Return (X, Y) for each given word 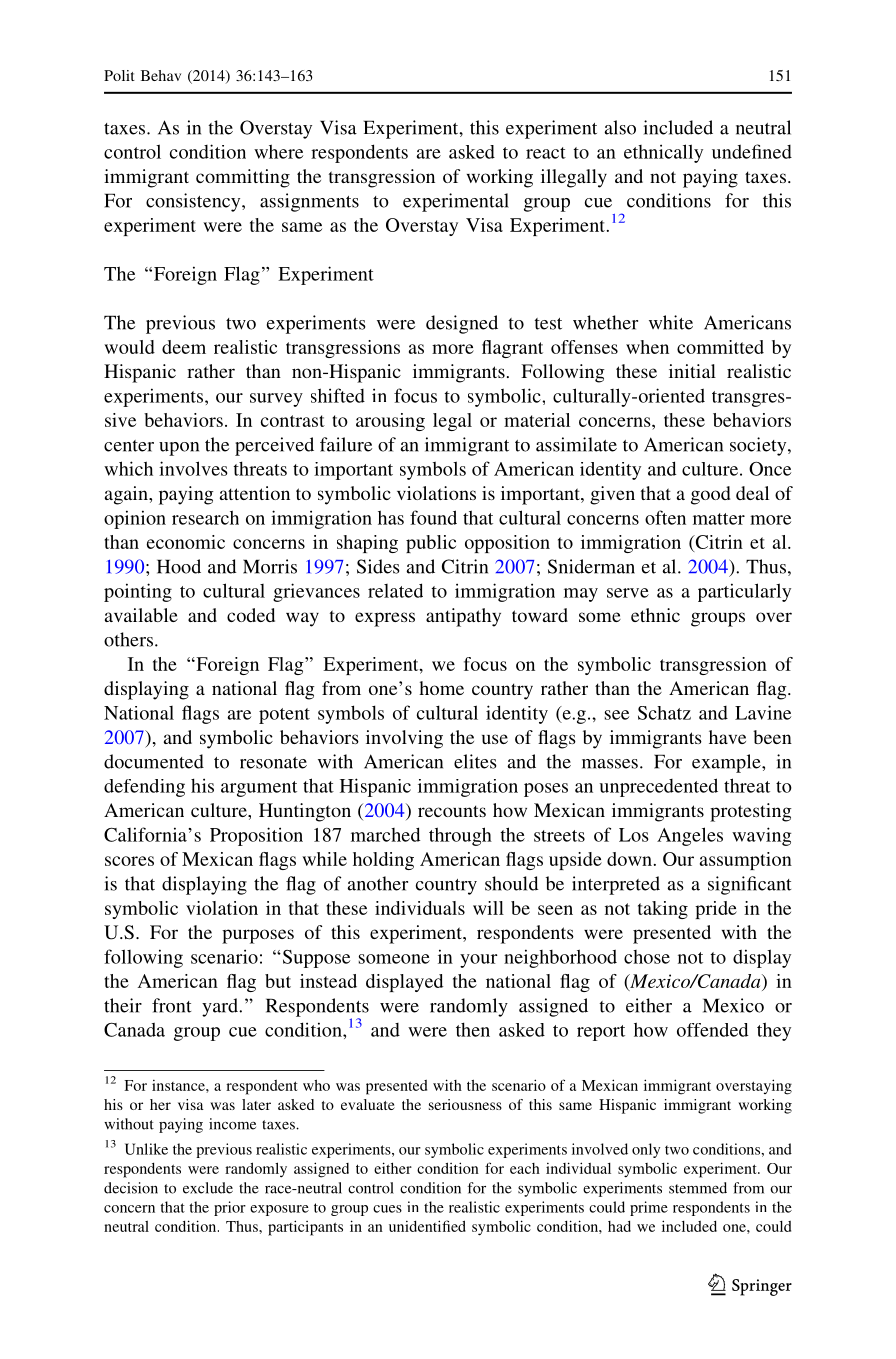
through (460, 836)
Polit (119, 75)
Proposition (256, 836)
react (546, 153)
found (433, 517)
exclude (208, 1188)
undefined (752, 151)
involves (193, 468)
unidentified (427, 1226)
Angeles (690, 836)
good (711, 495)
